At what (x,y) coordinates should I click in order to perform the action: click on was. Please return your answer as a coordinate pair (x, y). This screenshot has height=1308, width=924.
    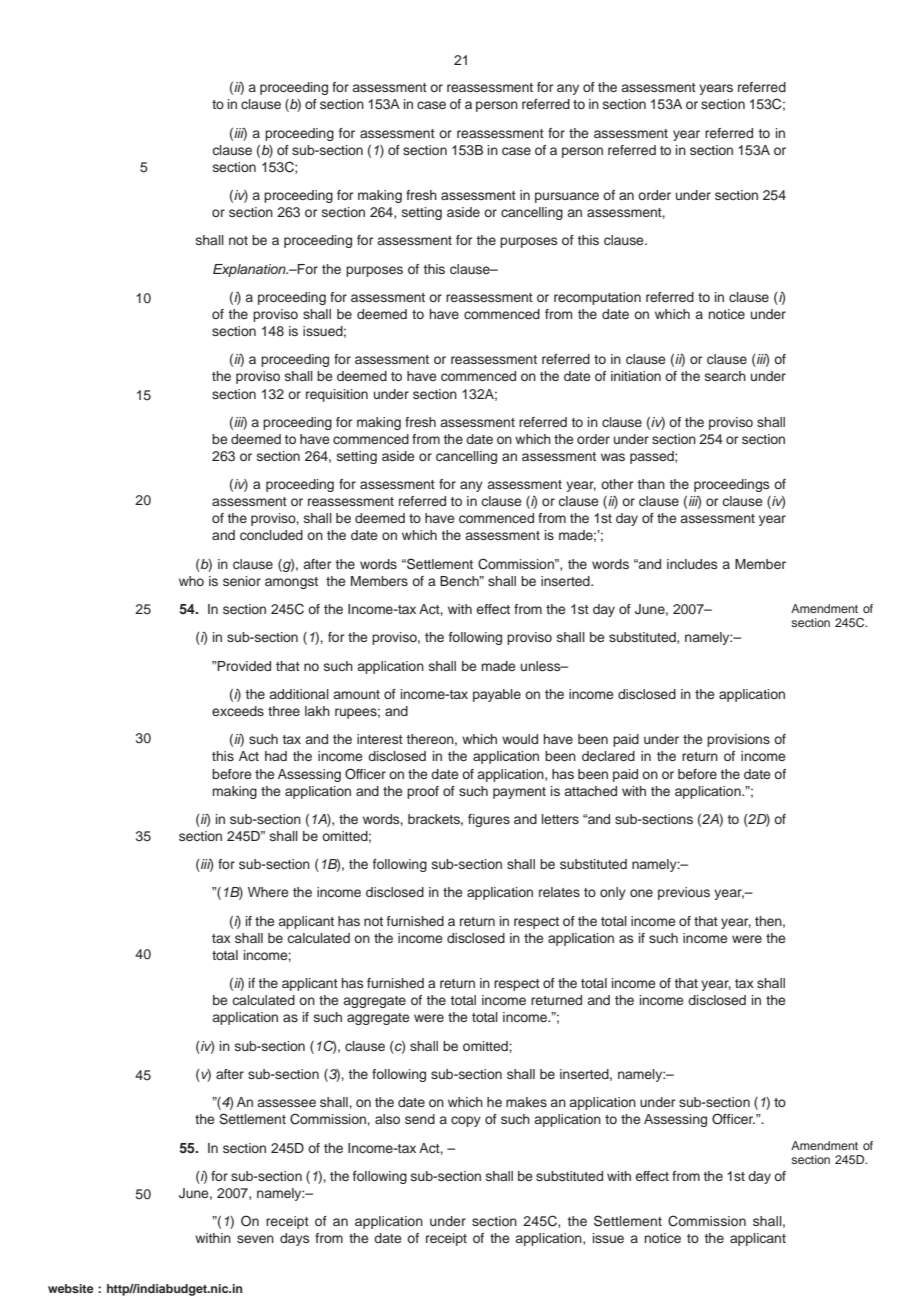
    Looking at the image, I should click on (613, 457).
